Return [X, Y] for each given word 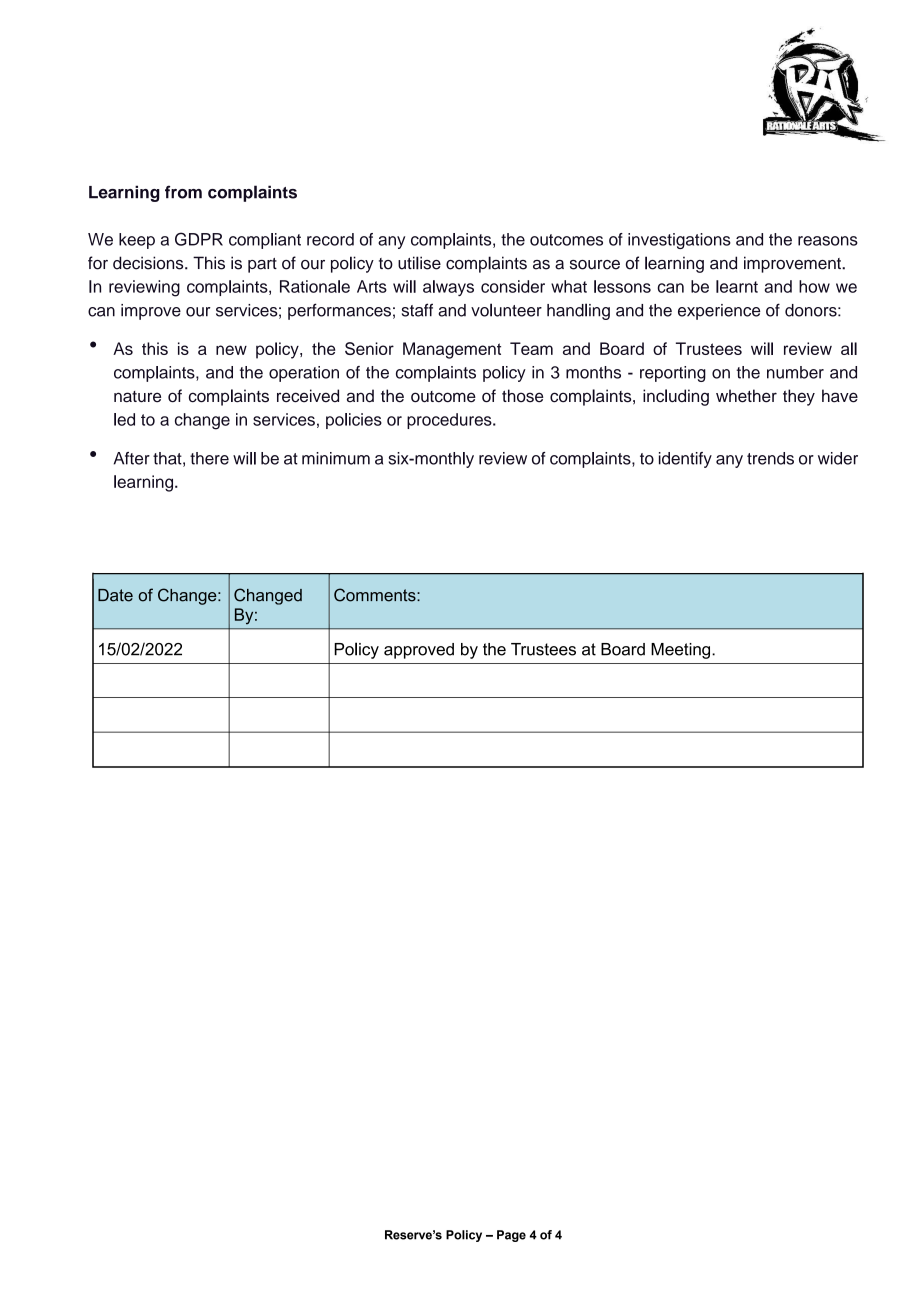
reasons [828, 241]
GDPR [199, 239]
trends [770, 458]
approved [419, 651]
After [132, 458]
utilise [419, 263]
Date [115, 595]
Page [511, 1236]
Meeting [682, 651]
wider [838, 458]
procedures [450, 421]
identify [685, 460]
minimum [336, 458]
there [209, 458]
